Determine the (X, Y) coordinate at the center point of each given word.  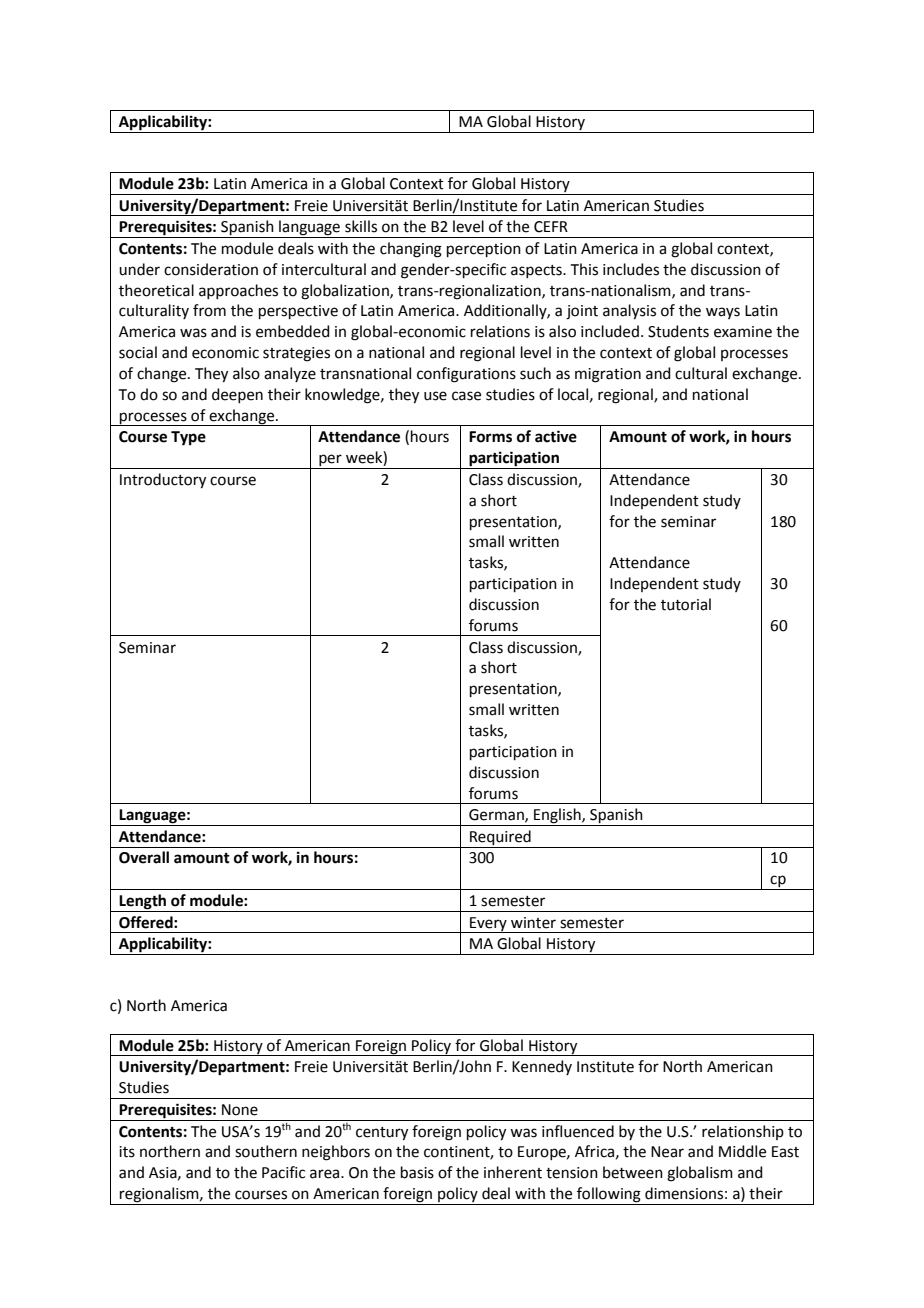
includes (631, 269)
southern (266, 1151)
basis (417, 1172)
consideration (211, 269)
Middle (742, 1151)
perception (484, 250)
